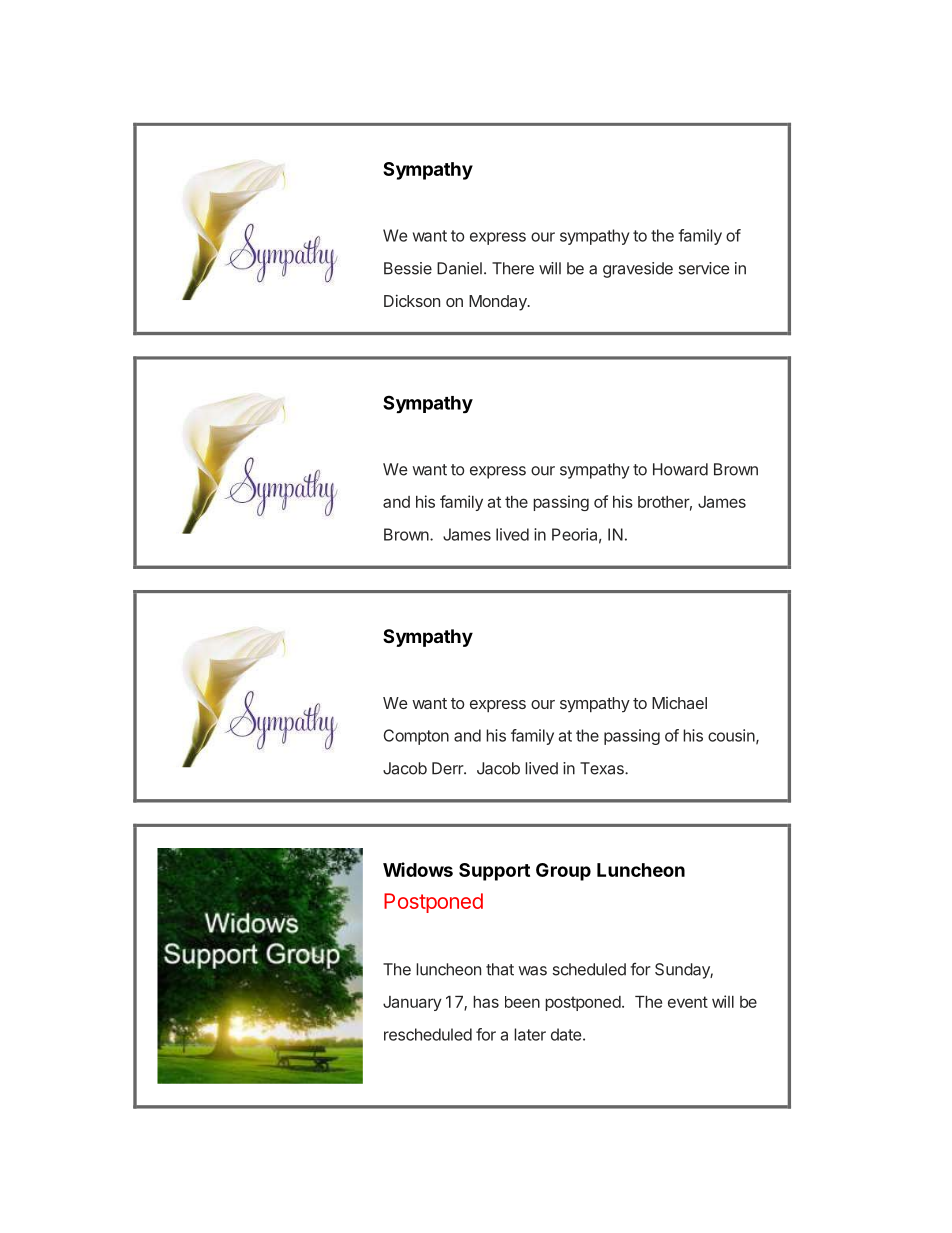 Image resolution: width=952 pixels, height=1233 pixels. What do you see at coordinates (513, 268) in the document?
I see `There` at bounding box center [513, 268].
